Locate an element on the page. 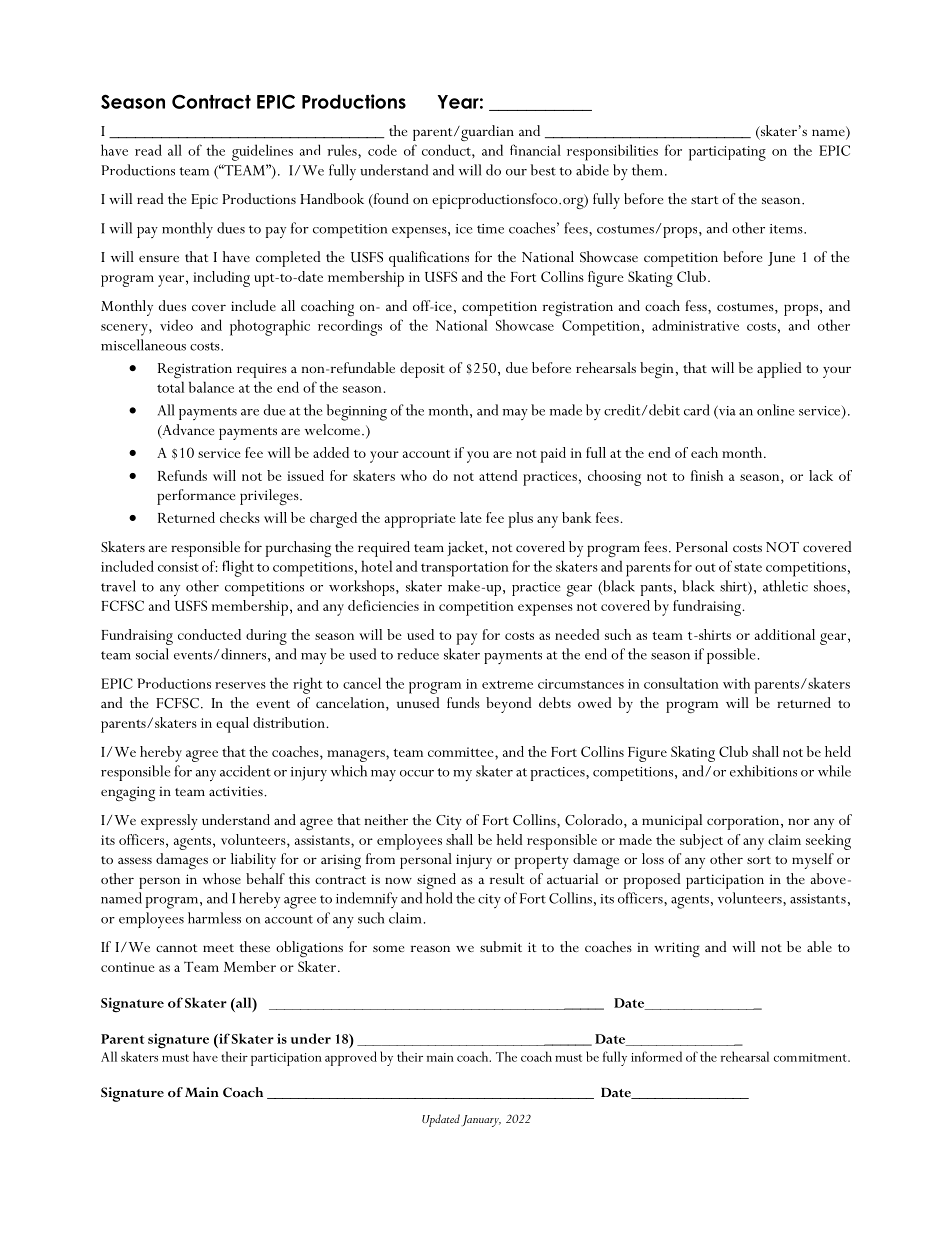 The image size is (952, 1233). with is located at coordinates (736, 683).
